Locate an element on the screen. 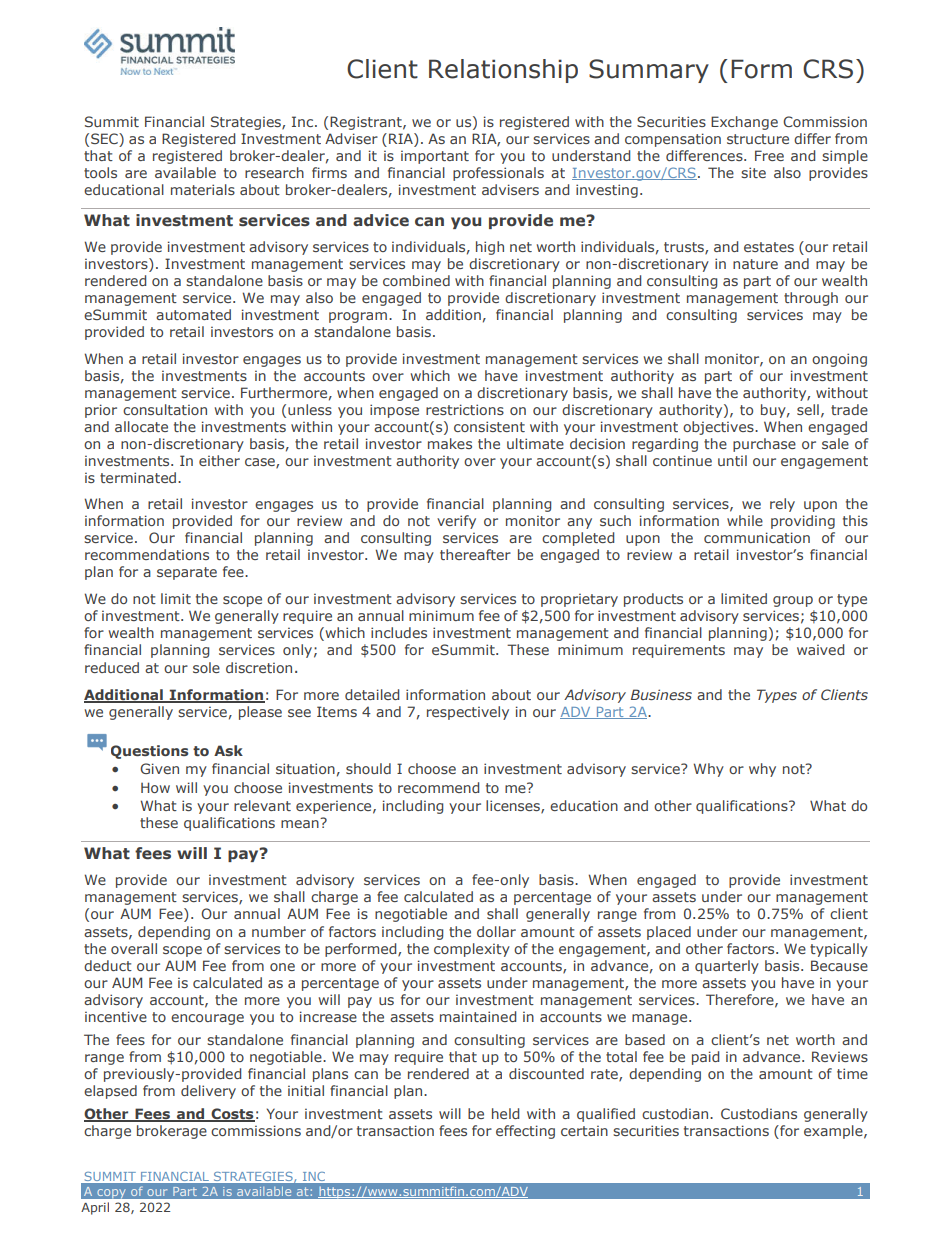 This screenshot has width=952, height=1233. group is located at coordinates (793, 601).
